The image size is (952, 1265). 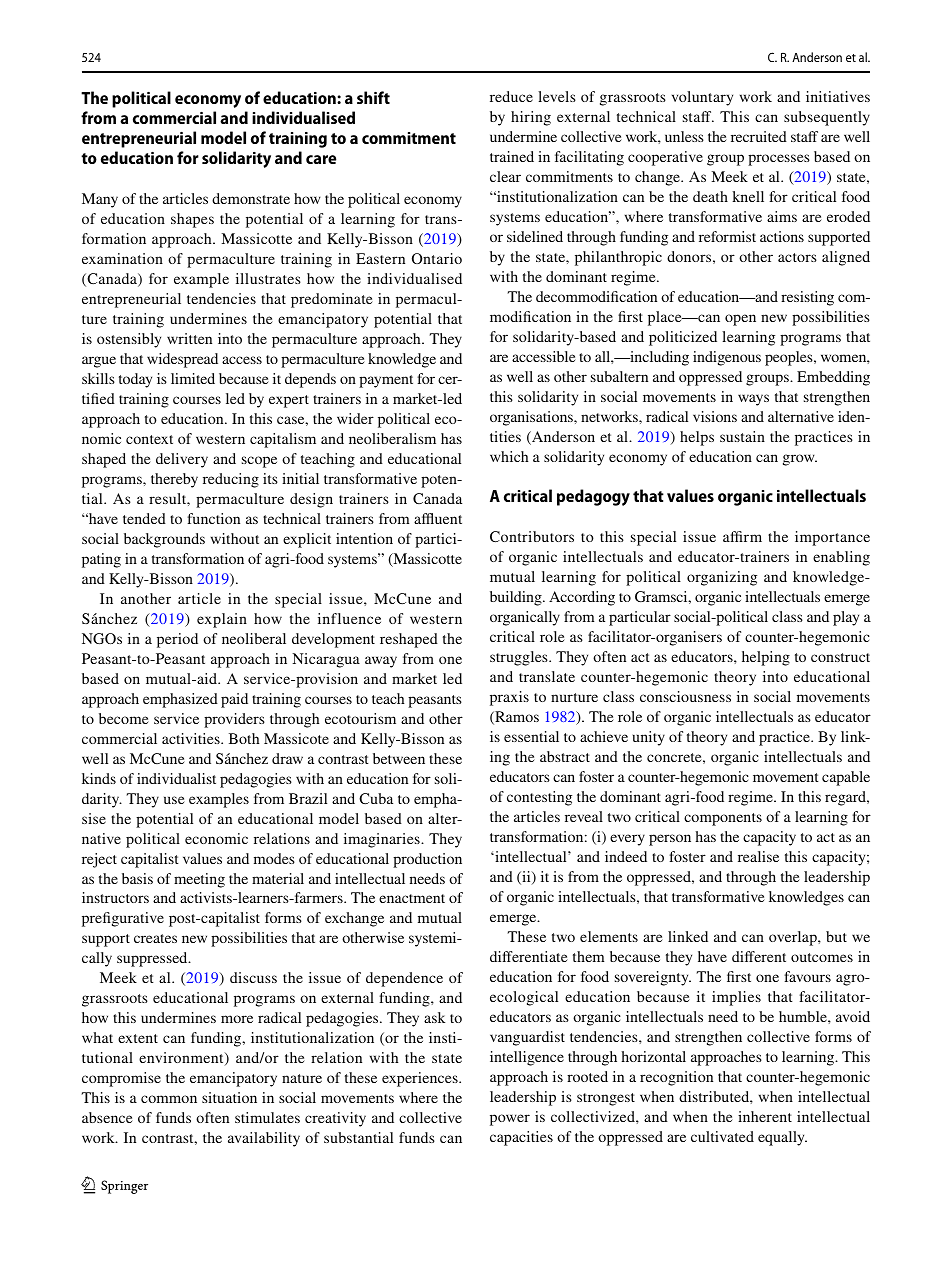 I want to click on components, so click(x=723, y=819).
